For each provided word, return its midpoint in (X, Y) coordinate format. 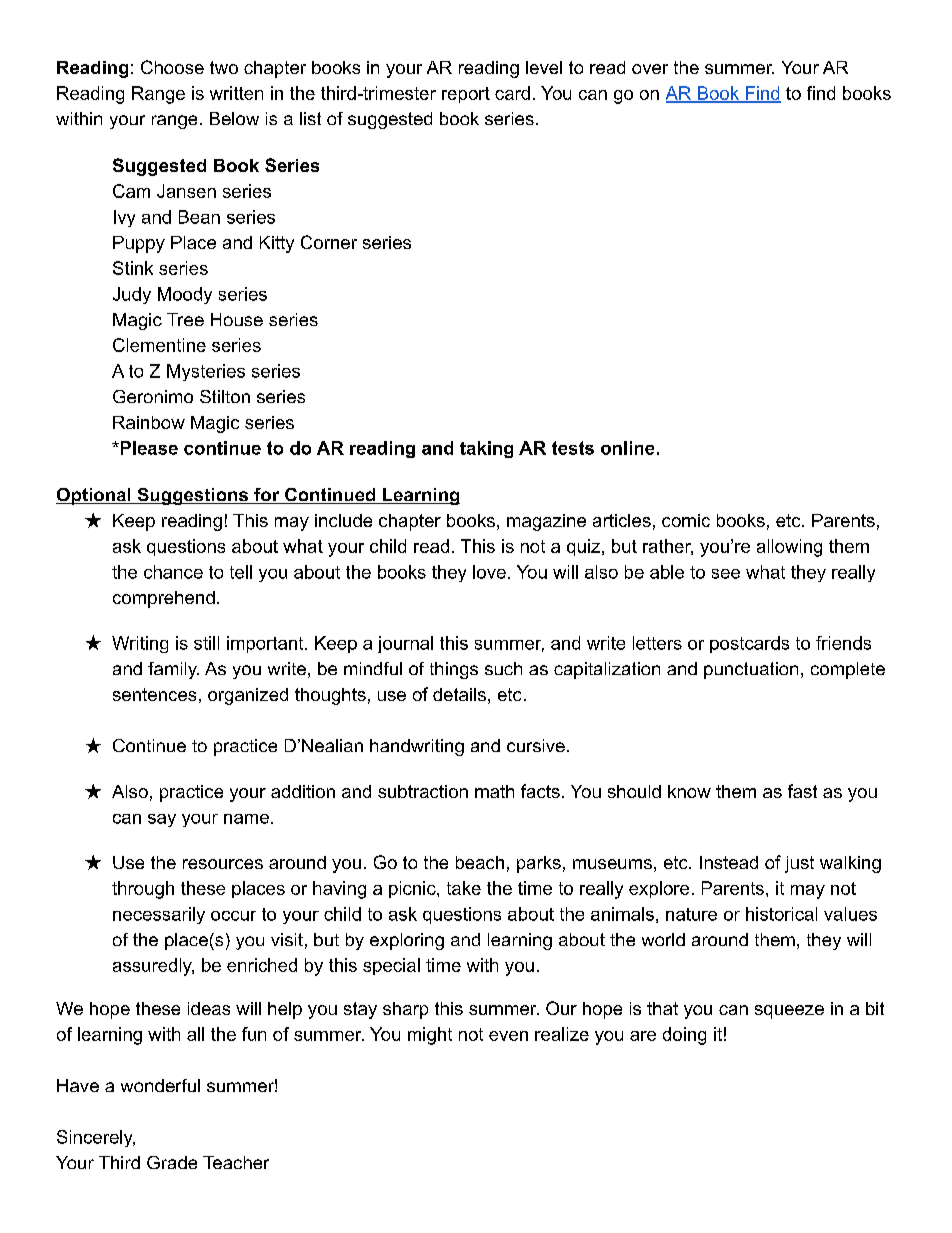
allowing (789, 548)
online (627, 448)
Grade (172, 1162)
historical (781, 914)
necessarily (159, 915)
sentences (154, 694)
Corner (329, 242)
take (464, 888)
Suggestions (192, 496)
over (650, 69)
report (466, 95)
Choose (172, 67)
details (459, 694)
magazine (546, 522)
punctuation (751, 670)
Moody (185, 295)
